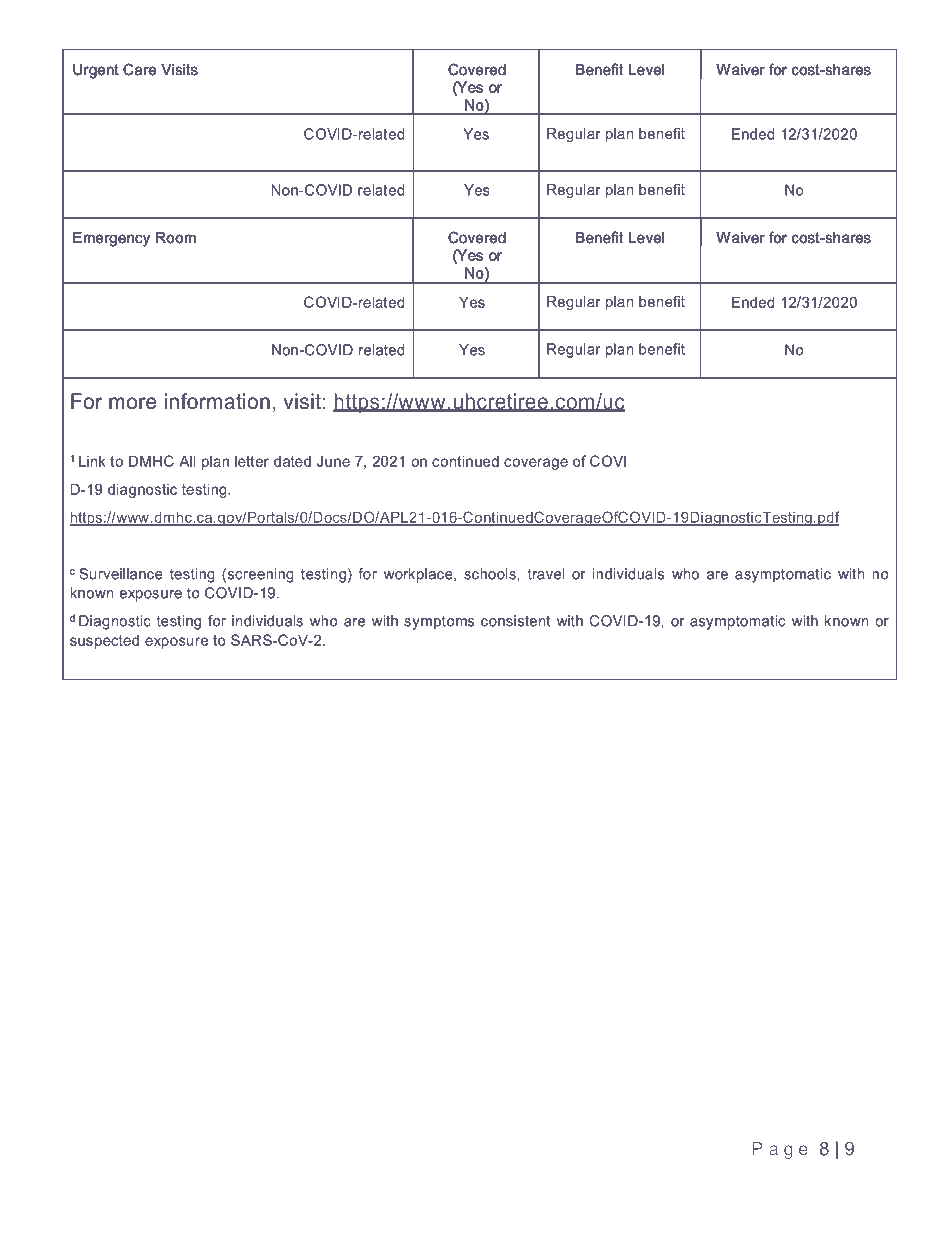 This page has width=952, height=1233. What do you see at coordinates (121, 574) in the page?
I see `Surveillance` at bounding box center [121, 574].
